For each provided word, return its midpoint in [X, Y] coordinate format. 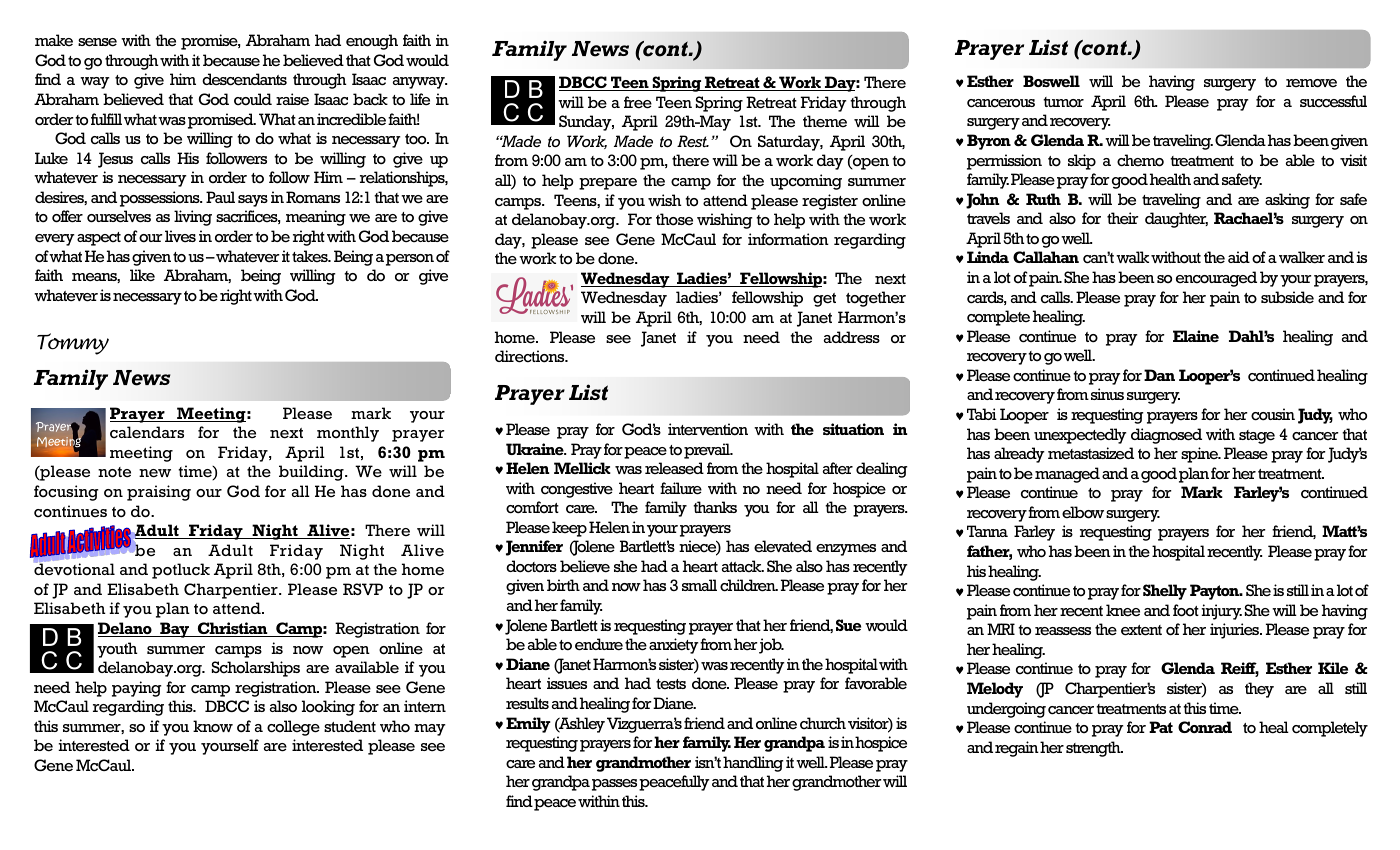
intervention [708, 429]
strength [1094, 749]
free [638, 102]
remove [1311, 83]
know [213, 726]
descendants [244, 79]
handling [753, 764]
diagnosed [1166, 436]
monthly [348, 434]
